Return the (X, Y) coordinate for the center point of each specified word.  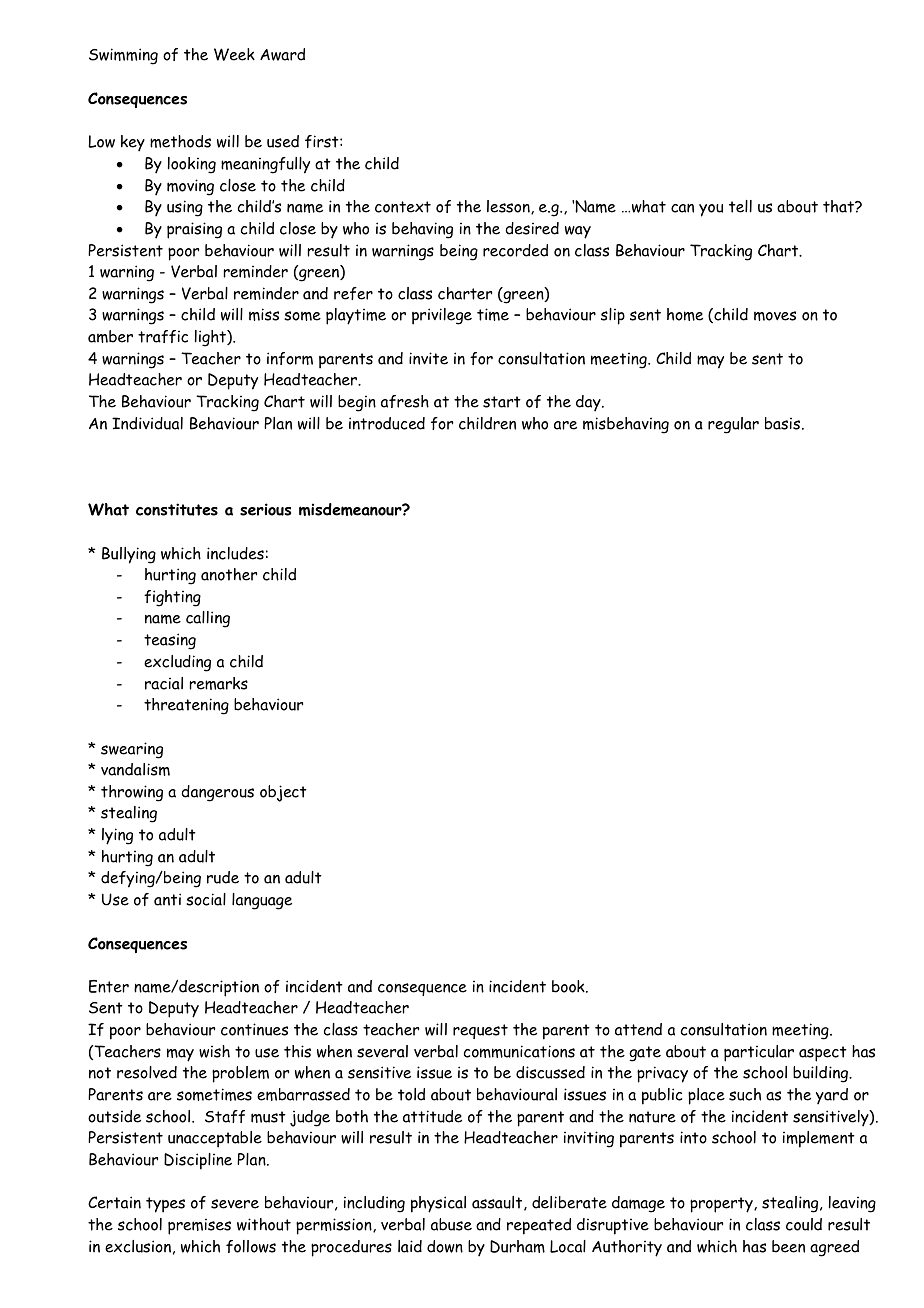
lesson (509, 207)
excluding (177, 663)
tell (740, 206)
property (722, 1205)
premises (199, 1227)
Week (234, 54)
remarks (219, 683)
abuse (451, 1224)
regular (733, 425)
